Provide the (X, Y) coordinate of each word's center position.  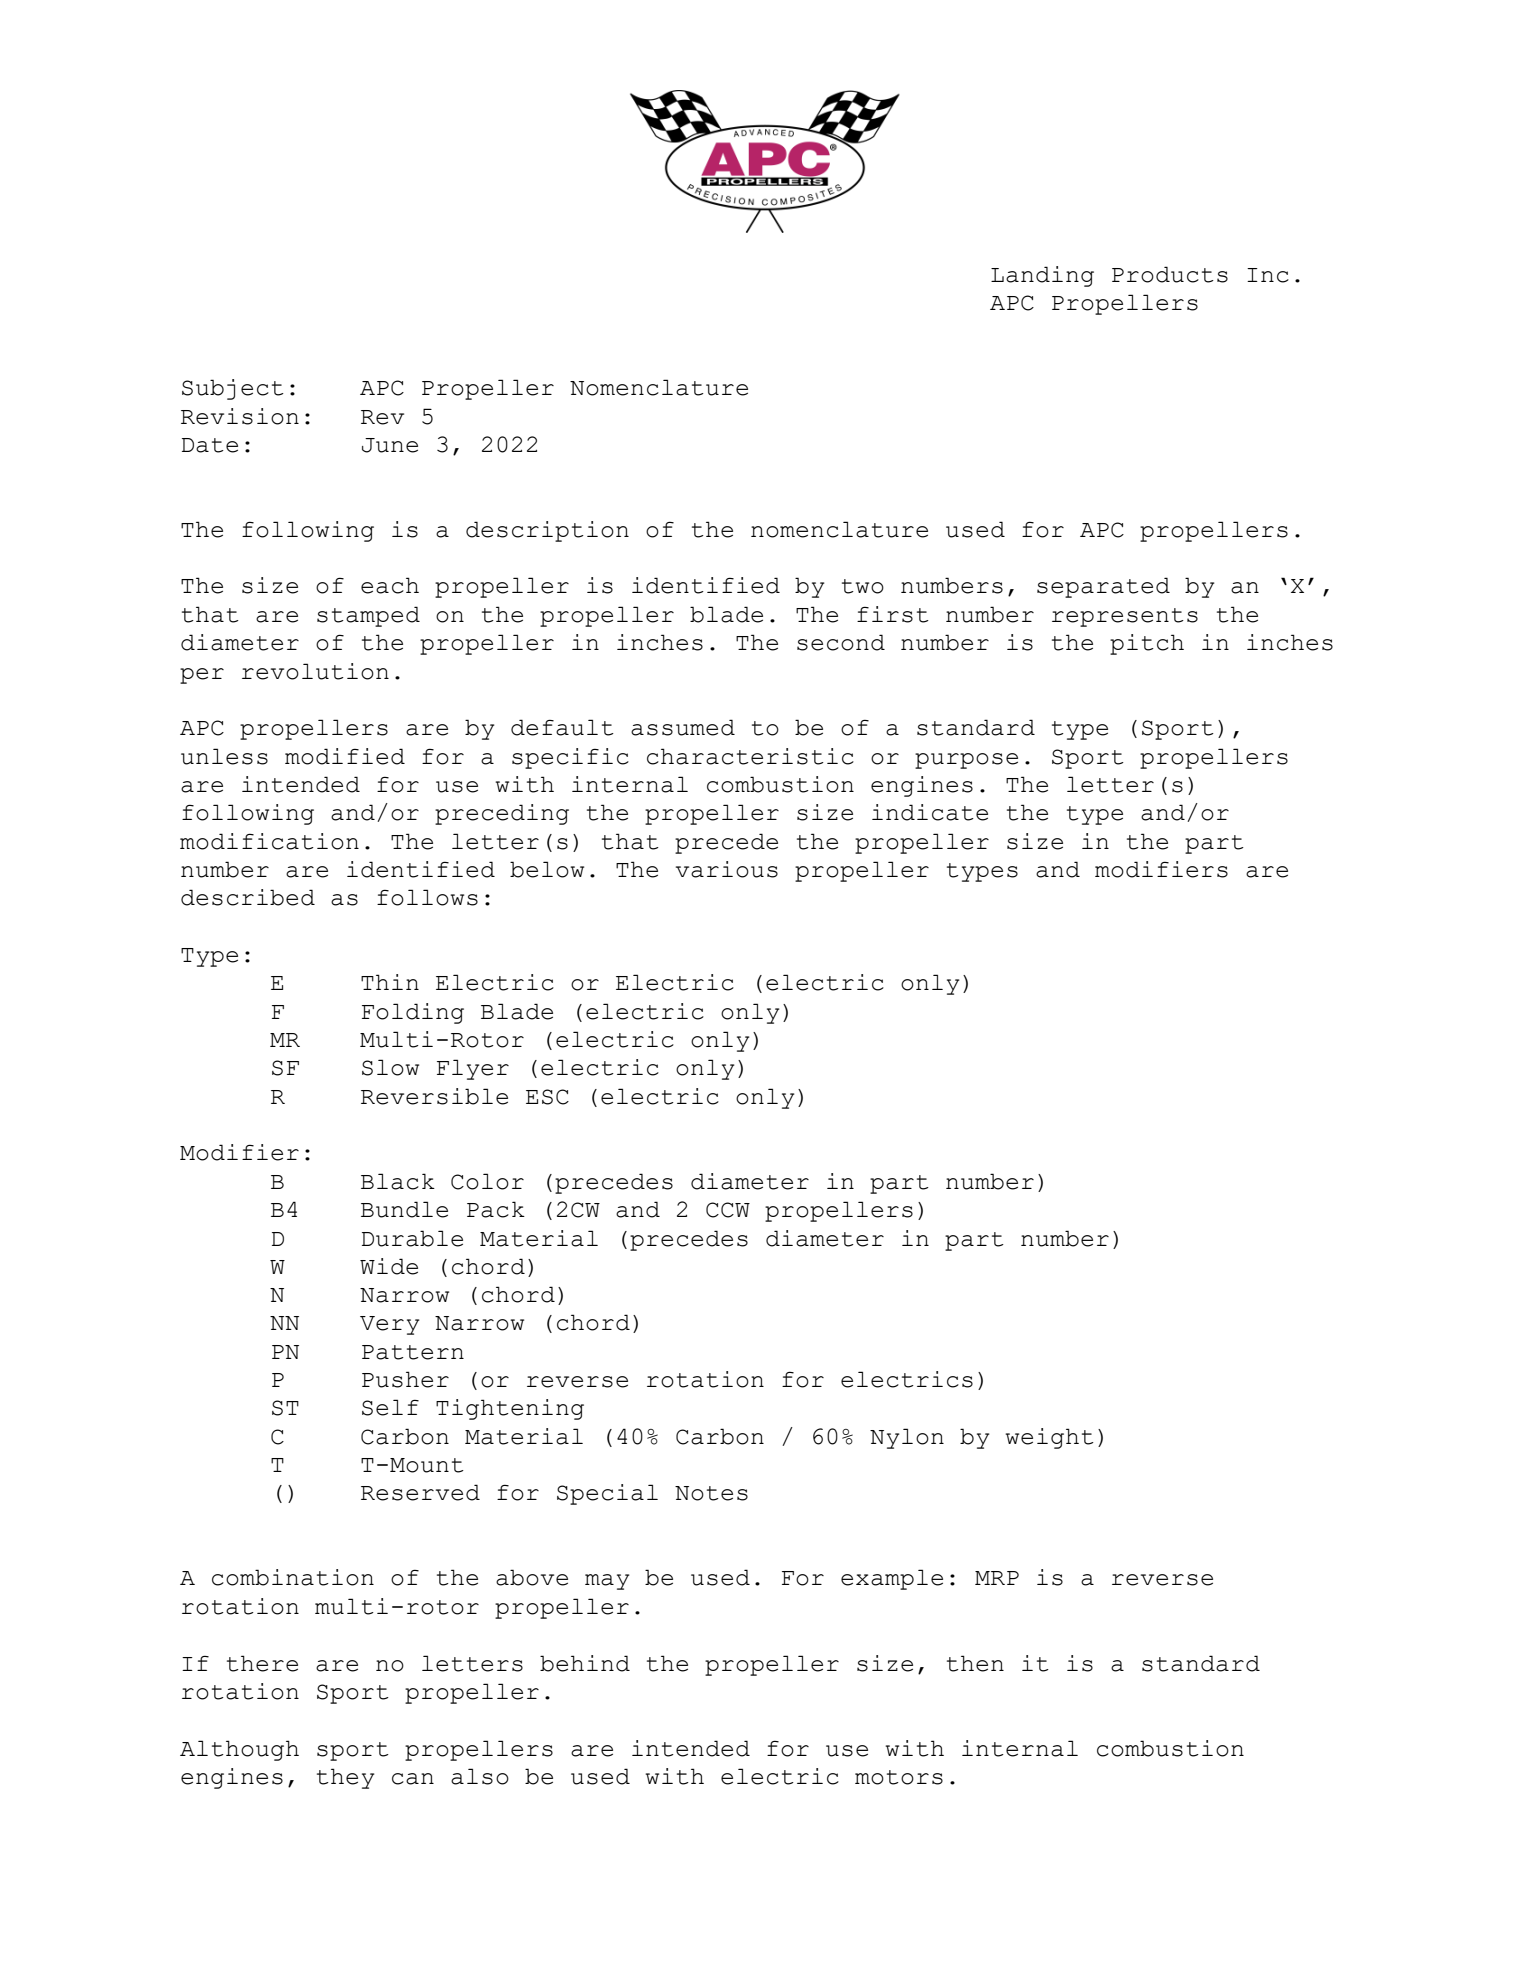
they (345, 1778)
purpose (966, 761)
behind (585, 1663)
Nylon (907, 1438)
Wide (389, 1266)
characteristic (750, 756)
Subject (233, 389)
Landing (1042, 276)
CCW (728, 1210)
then (975, 1663)
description (547, 531)
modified (345, 756)
